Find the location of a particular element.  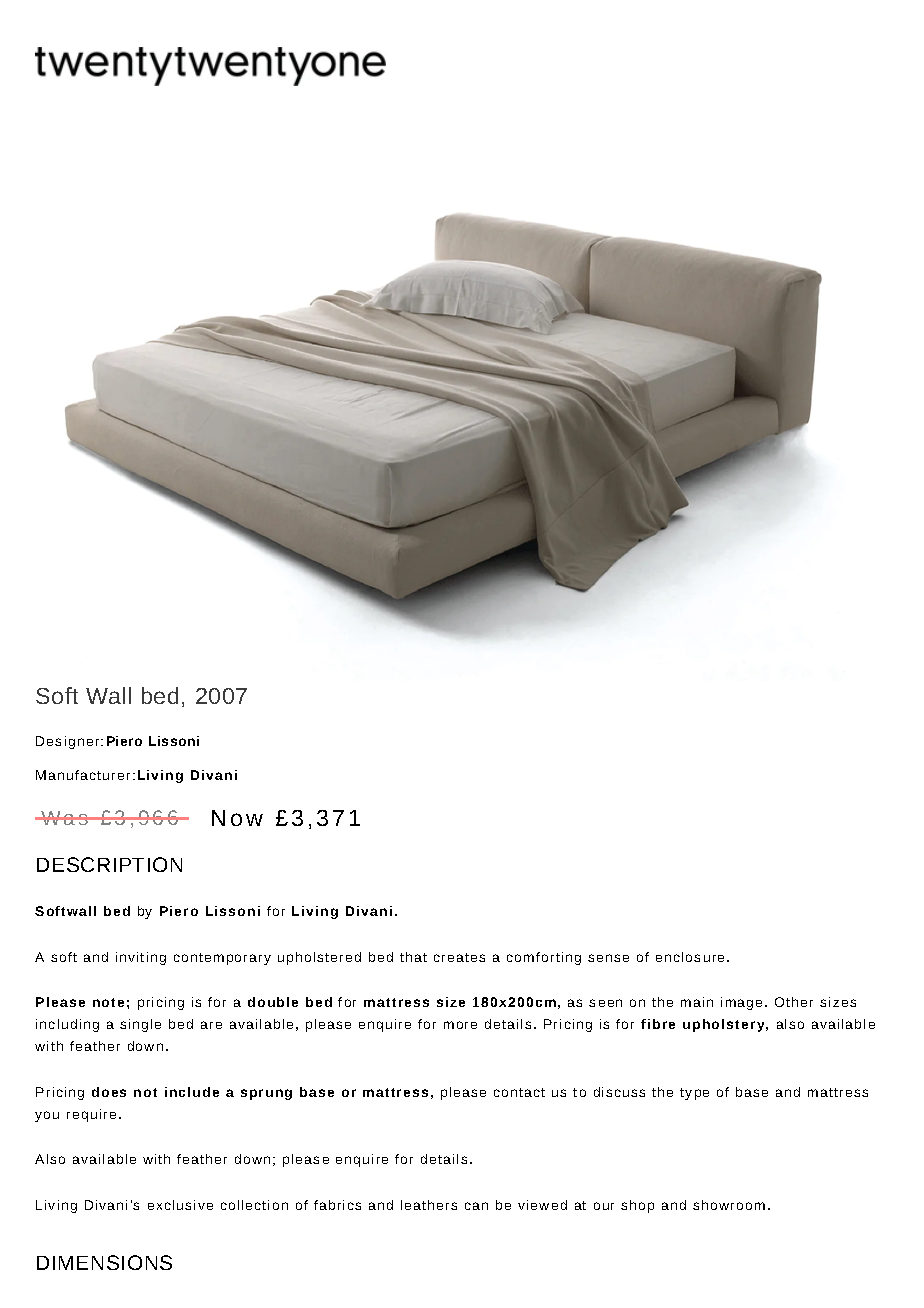

fibre is located at coordinates (658, 1024).
